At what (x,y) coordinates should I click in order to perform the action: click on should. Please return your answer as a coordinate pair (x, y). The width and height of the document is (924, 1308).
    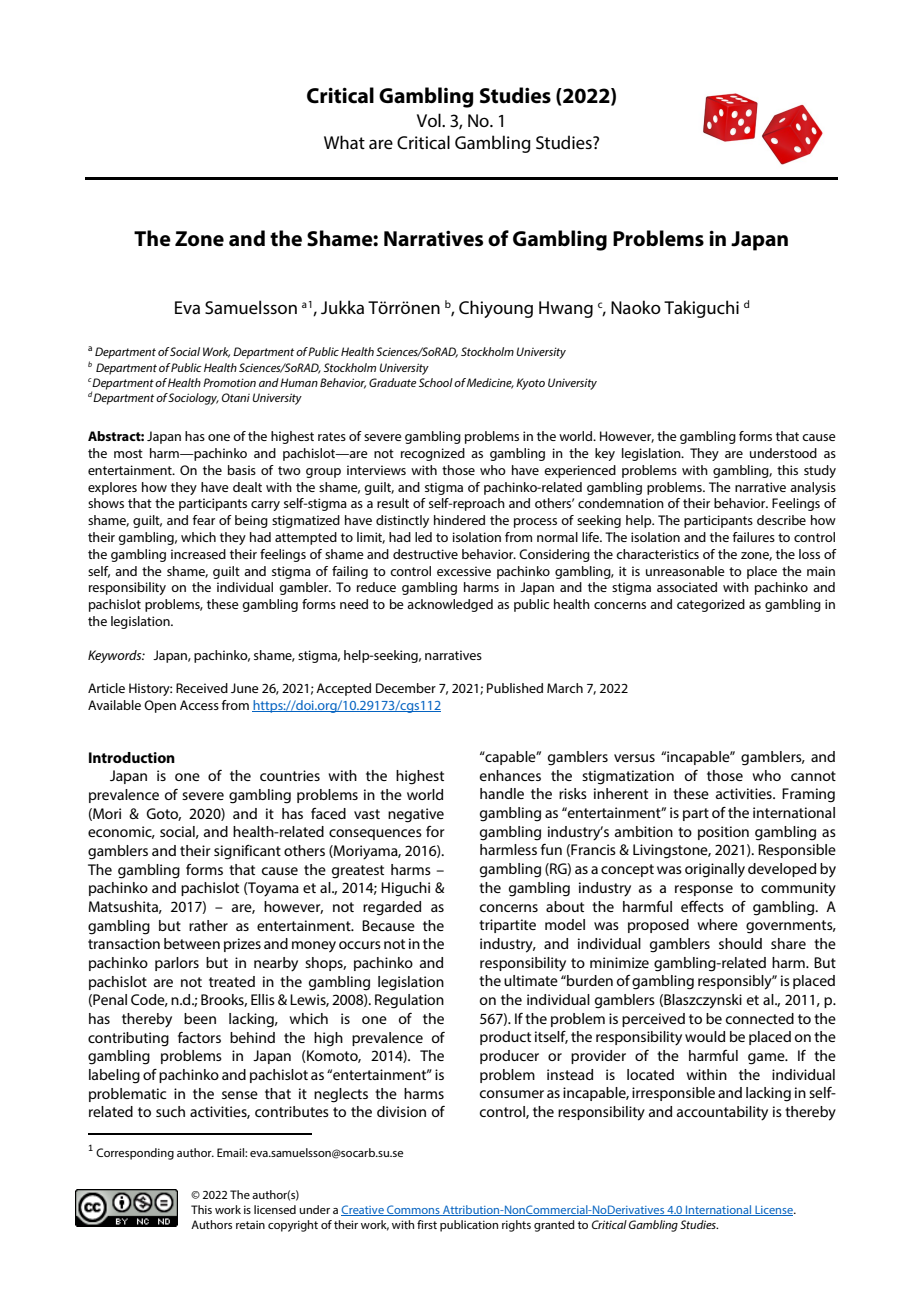
    Looking at the image, I should click on (740, 943).
